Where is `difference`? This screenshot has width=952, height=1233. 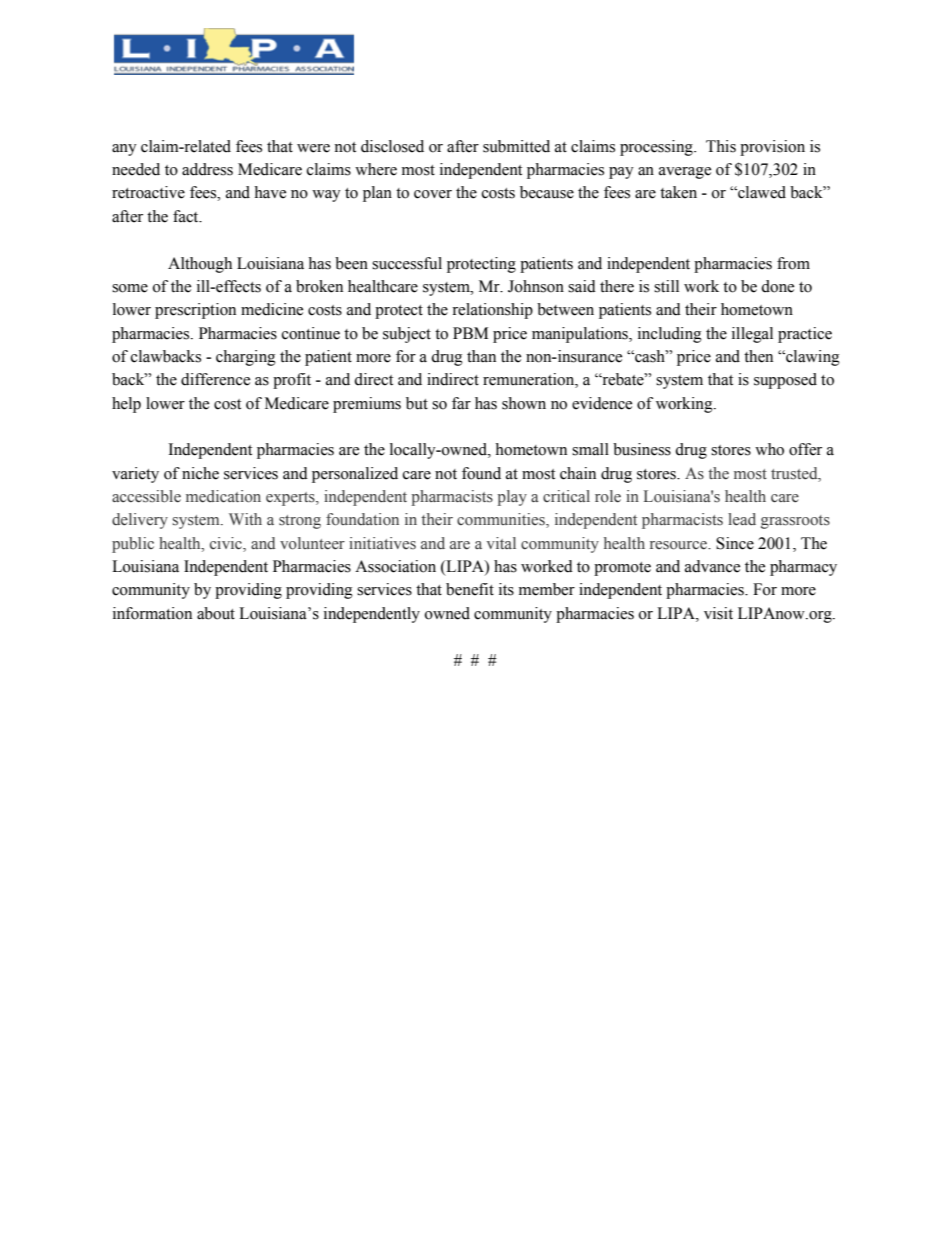 difference is located at coordinates (215, 379).
